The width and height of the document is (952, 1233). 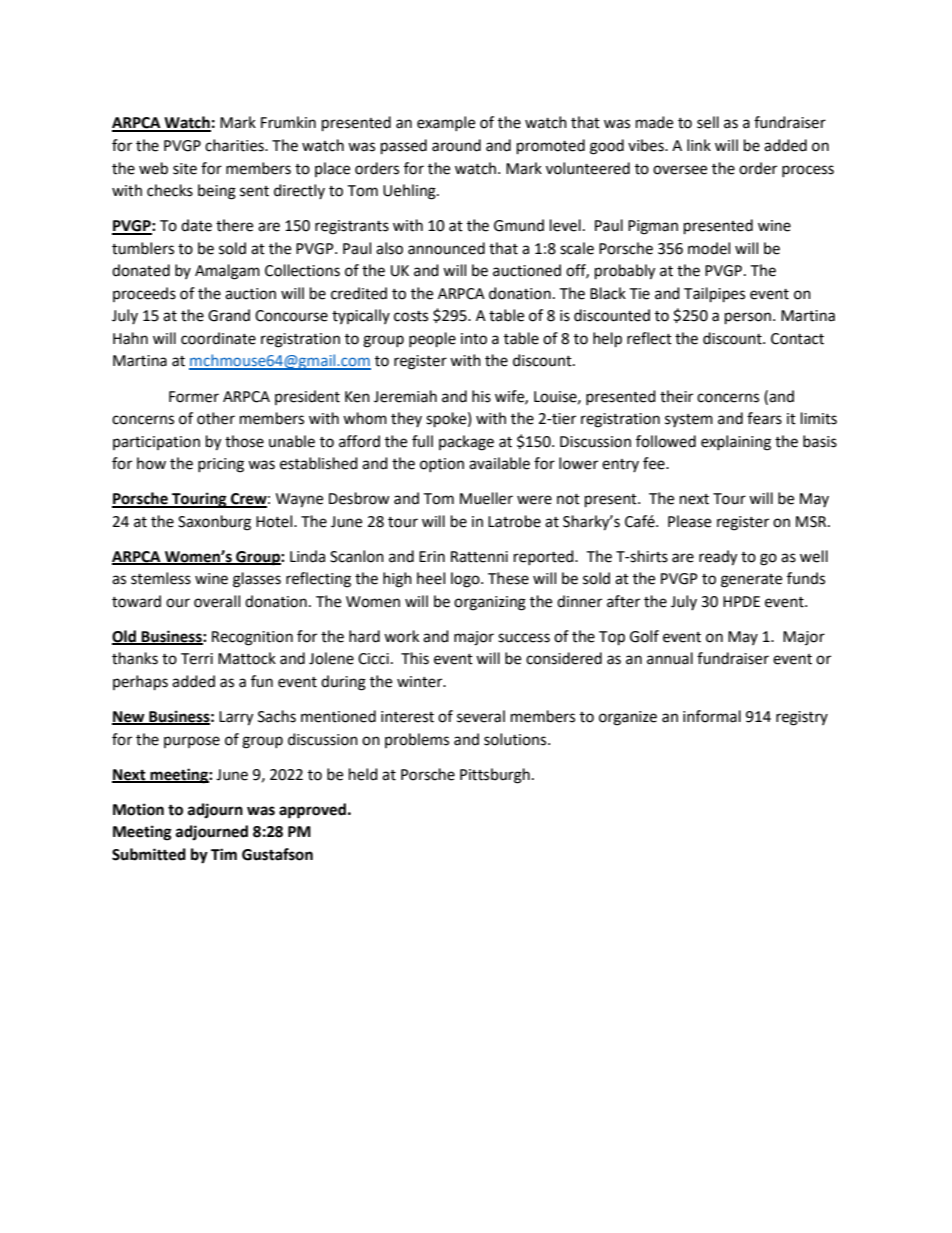 What do you see at coordinates (456, 145) in the document?
I see `around` at bounding box center [456, 145].
